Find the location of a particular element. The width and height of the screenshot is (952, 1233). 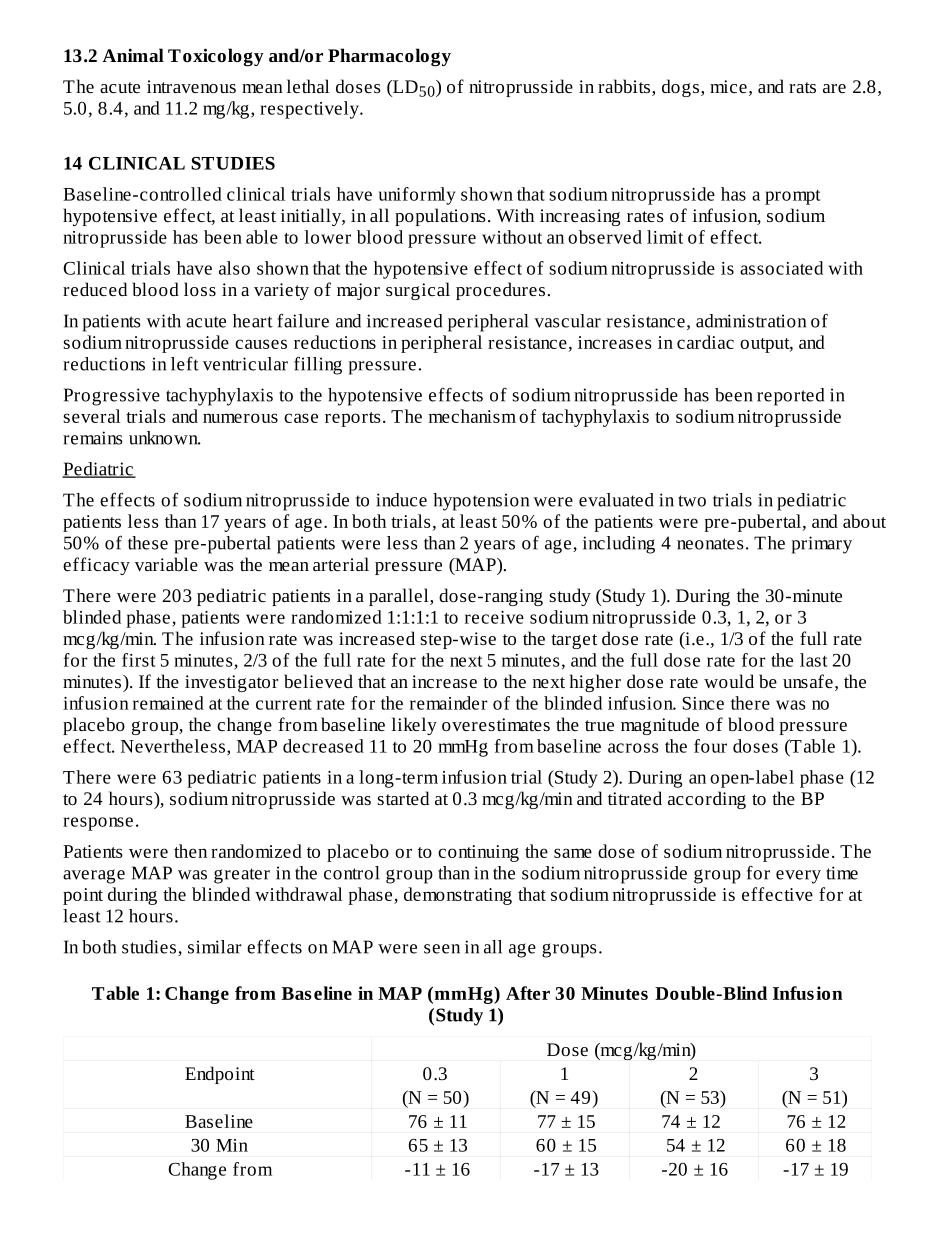

intravenous is located at coordinates (191, 86).
